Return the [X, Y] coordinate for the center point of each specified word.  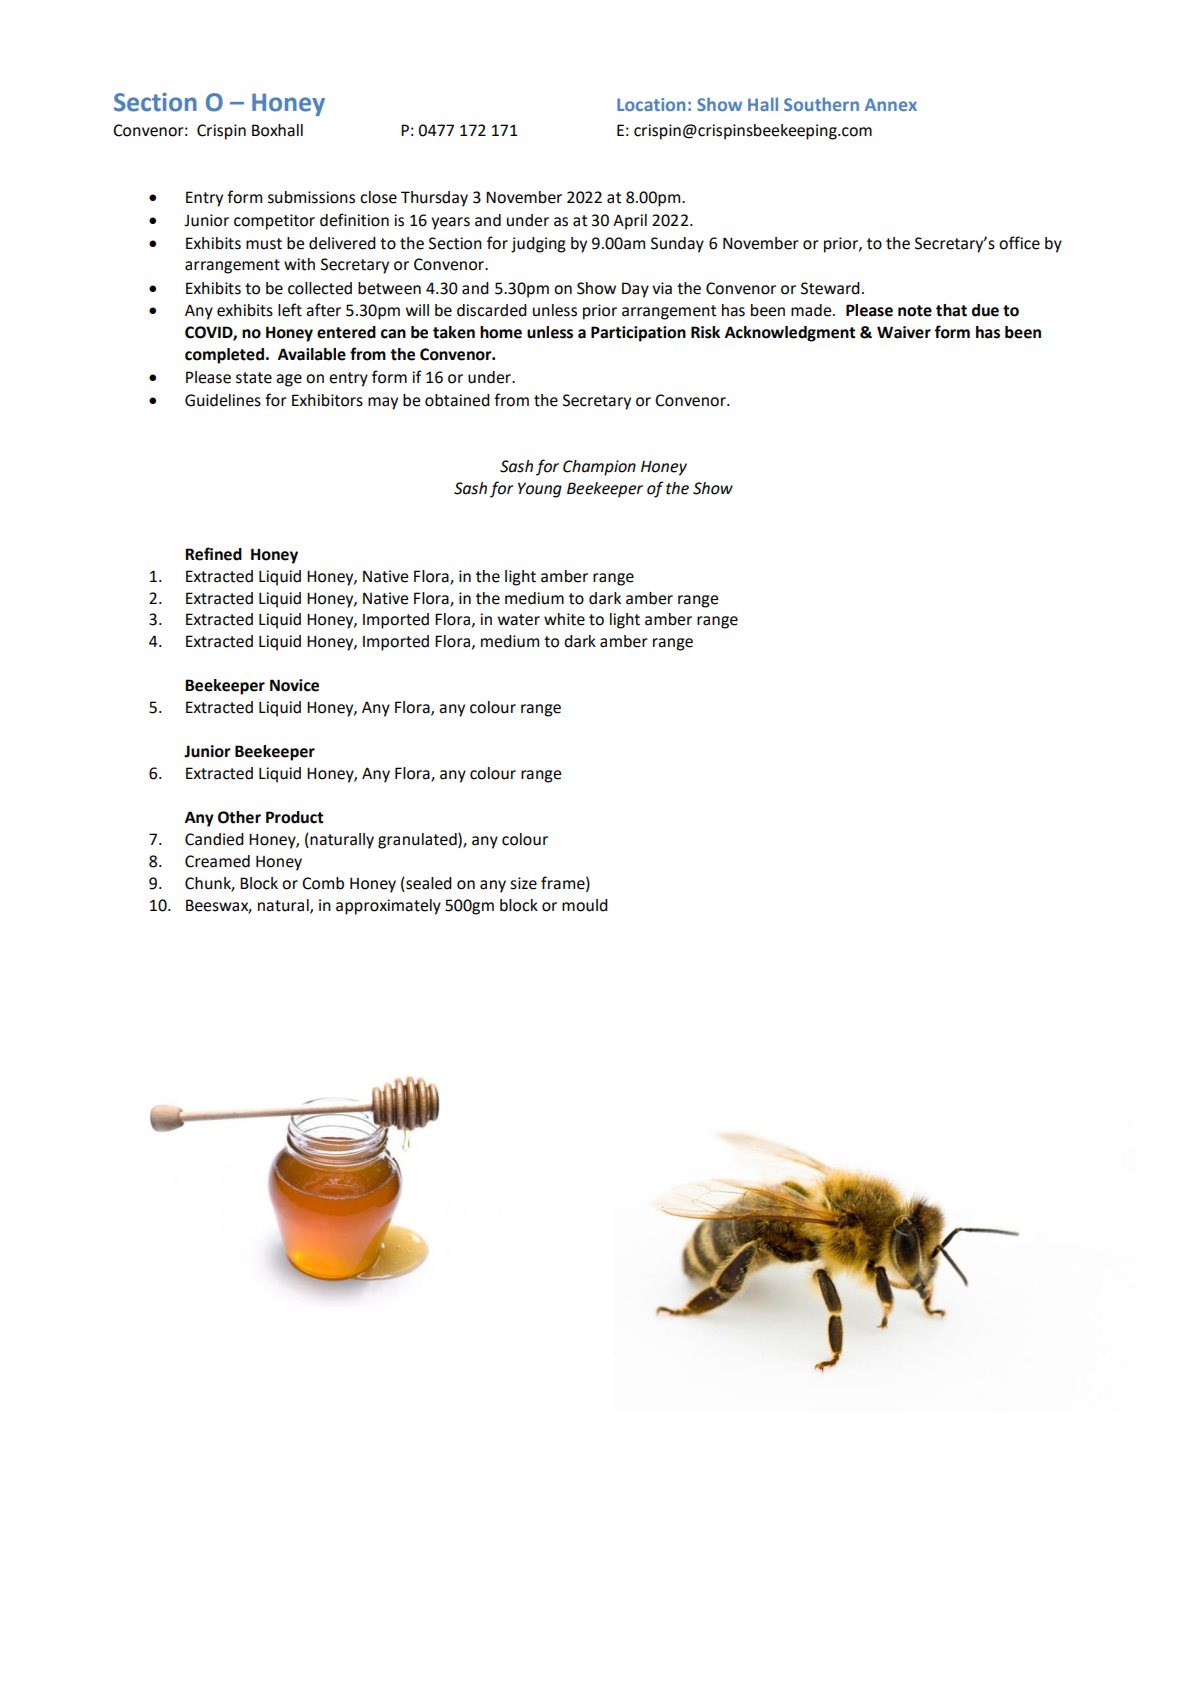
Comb [323, 883]
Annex [891, 104]
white [564, 619]
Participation [638, 334]
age [289, 380]
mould [585, 905]
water [519, 620]
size [523, 883]
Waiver [904, 332]
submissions [311, 197]
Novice [294, 685]
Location [651, 104]
